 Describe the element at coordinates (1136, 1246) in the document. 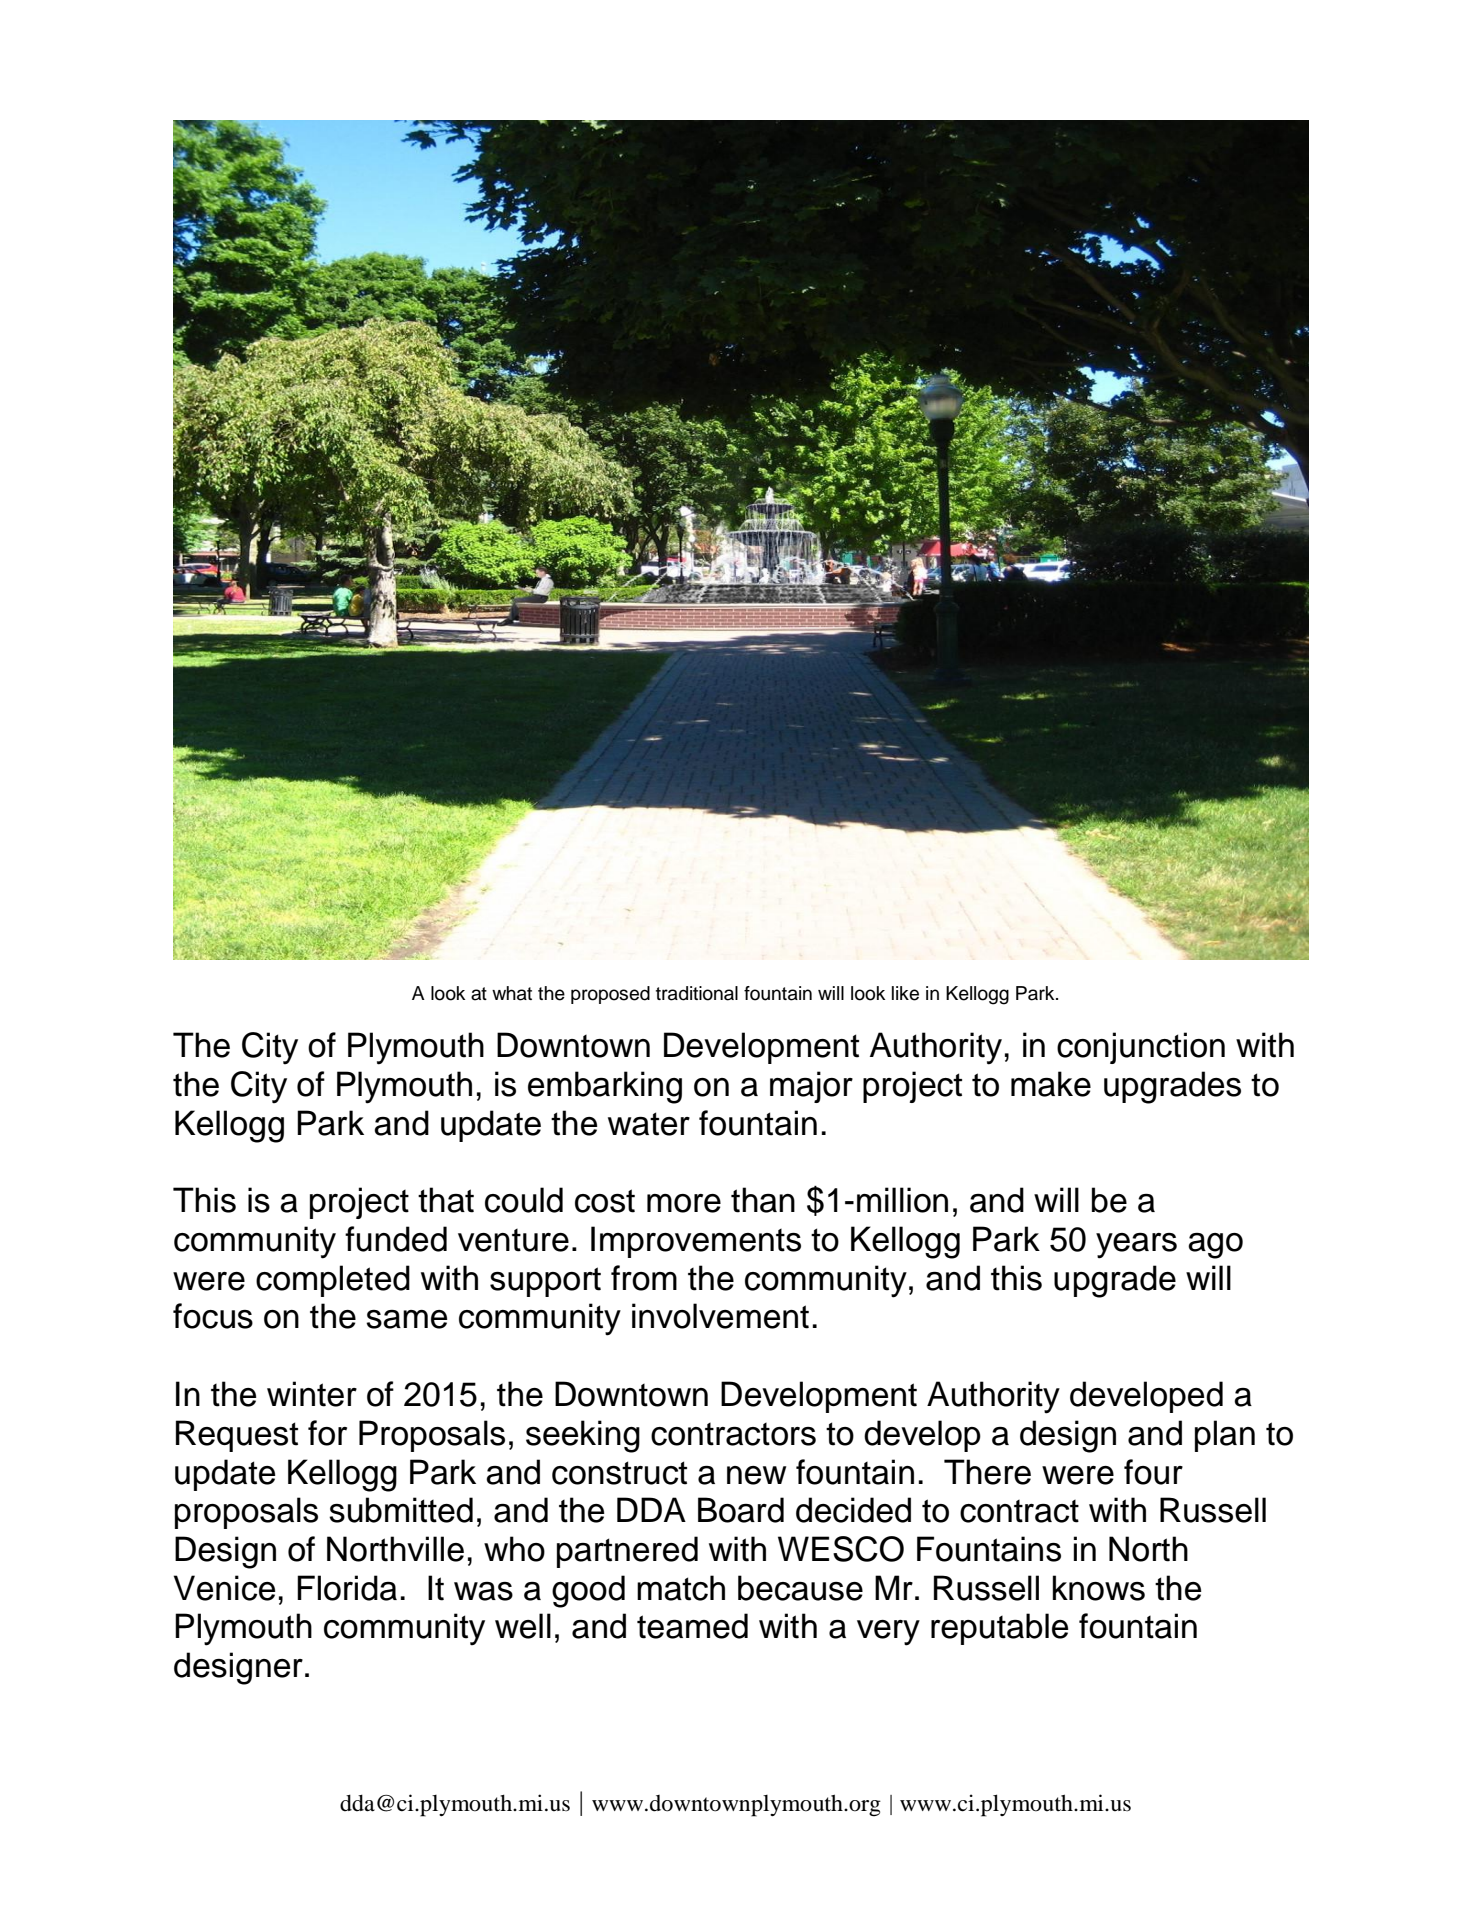

I see `years` at that location.
